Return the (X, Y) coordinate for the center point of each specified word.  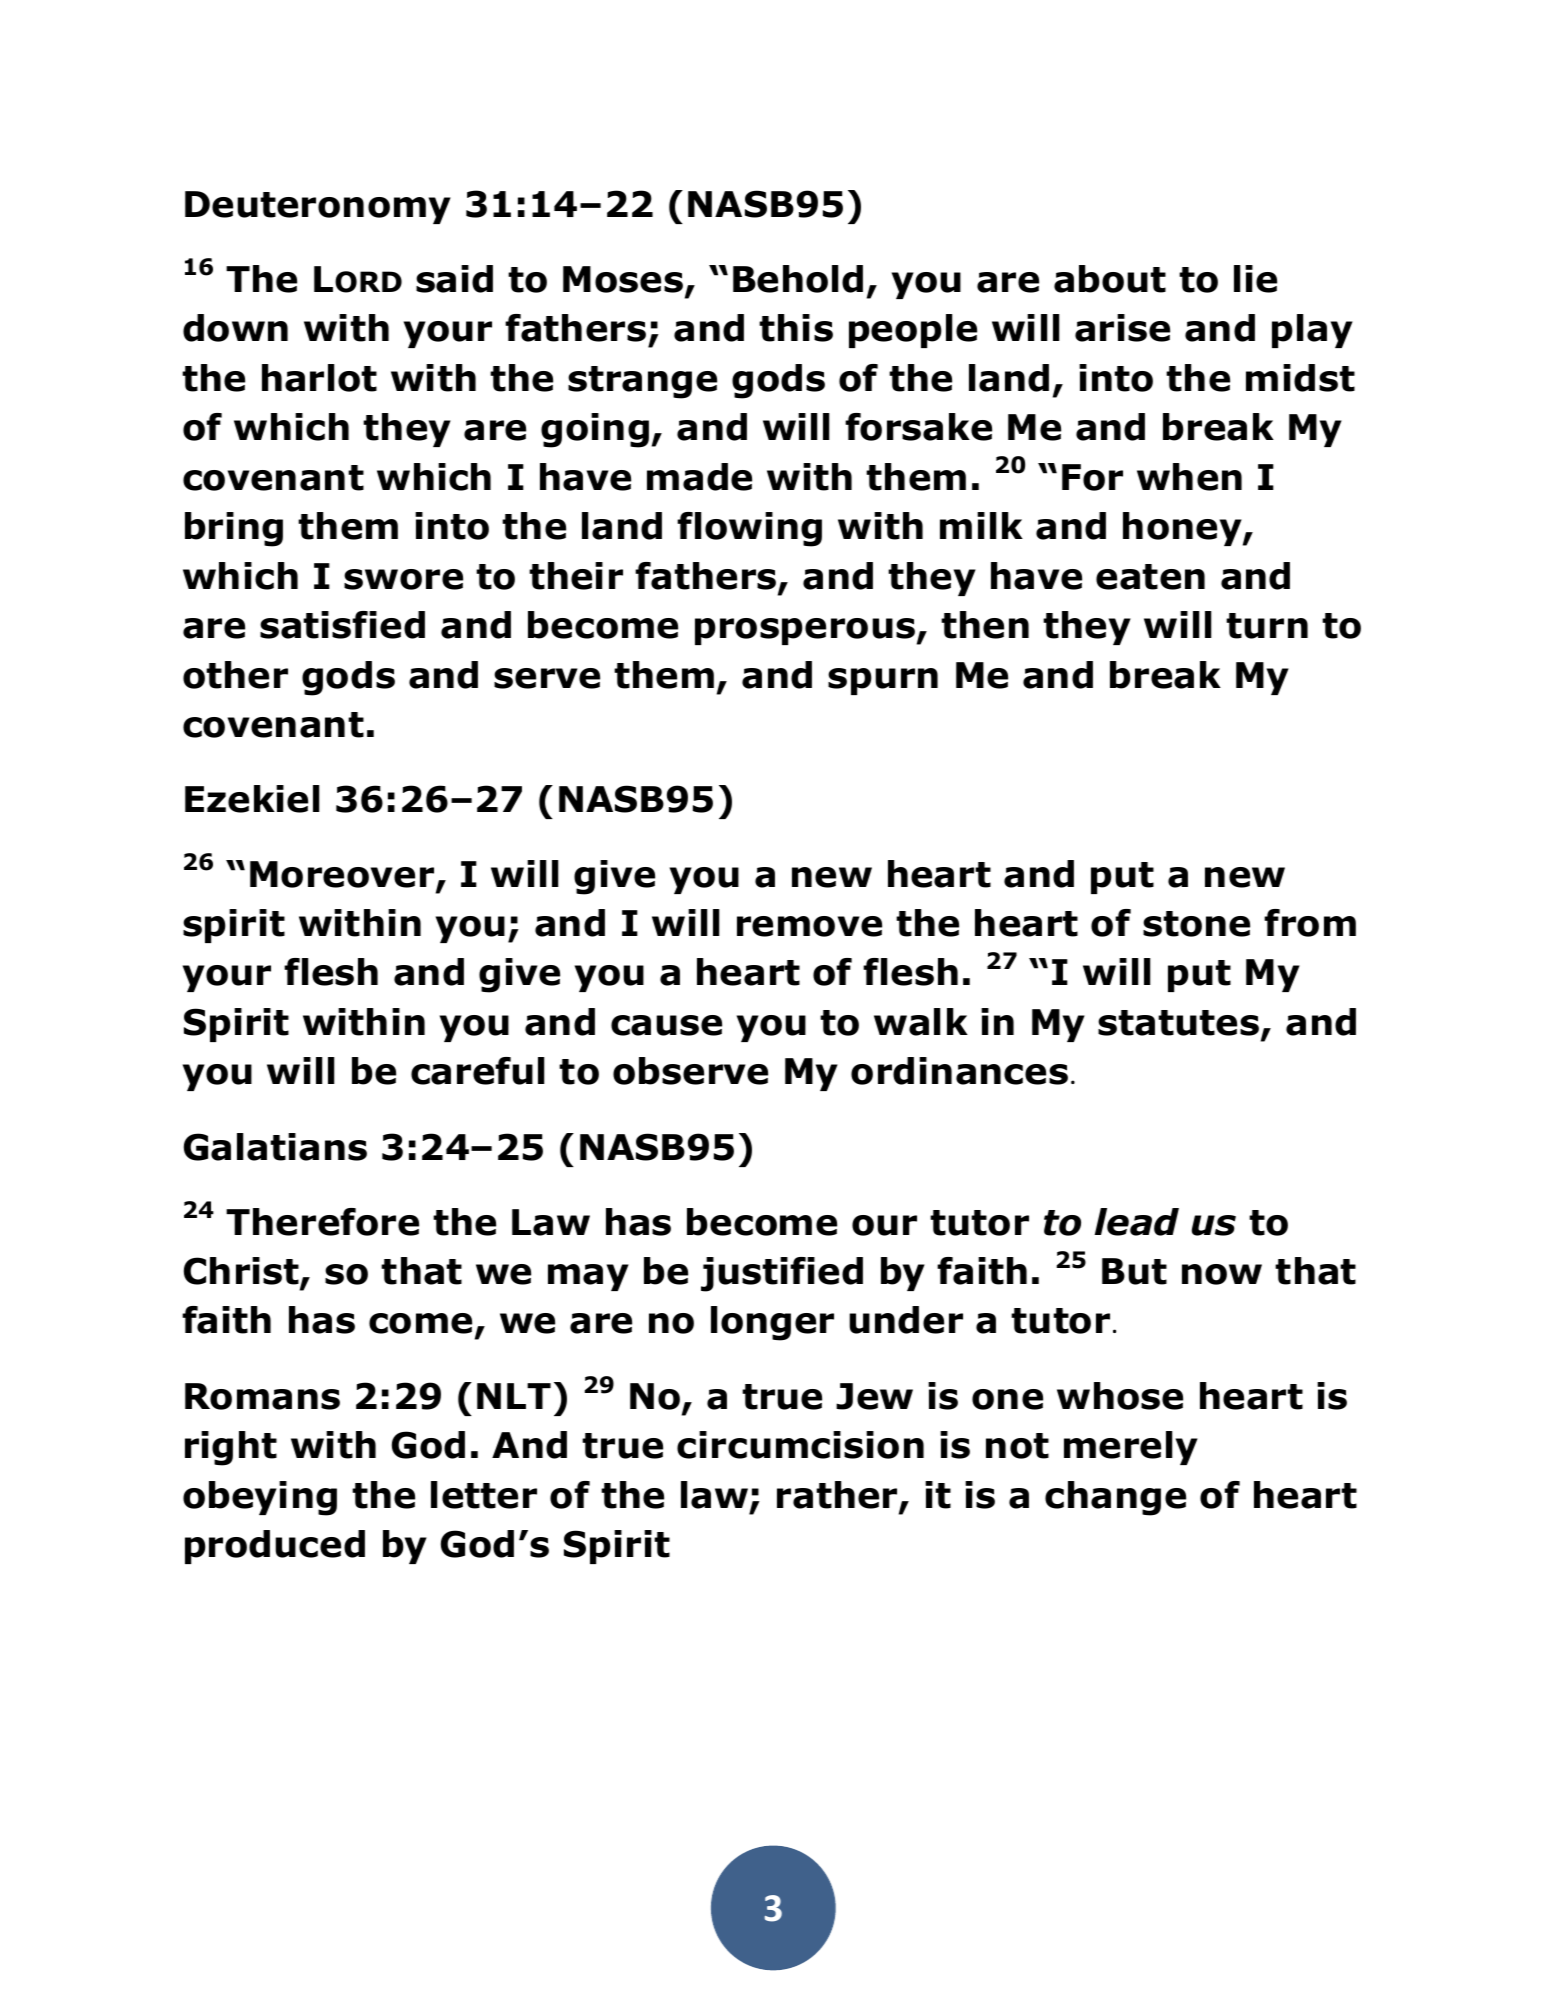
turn (1267, 626)
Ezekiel (252, 799)
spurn (883, 681)
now (1222, 1274)
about (1110, 279)
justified (782, 1274)
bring (234, 529)
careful (477, 1071)
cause (666, 1025)
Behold (798, 279)
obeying (260, 1498)
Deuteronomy (318, 207)
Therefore (322, 1222)
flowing (749, 529)
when (1189, 477)
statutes (1180, 1024)
